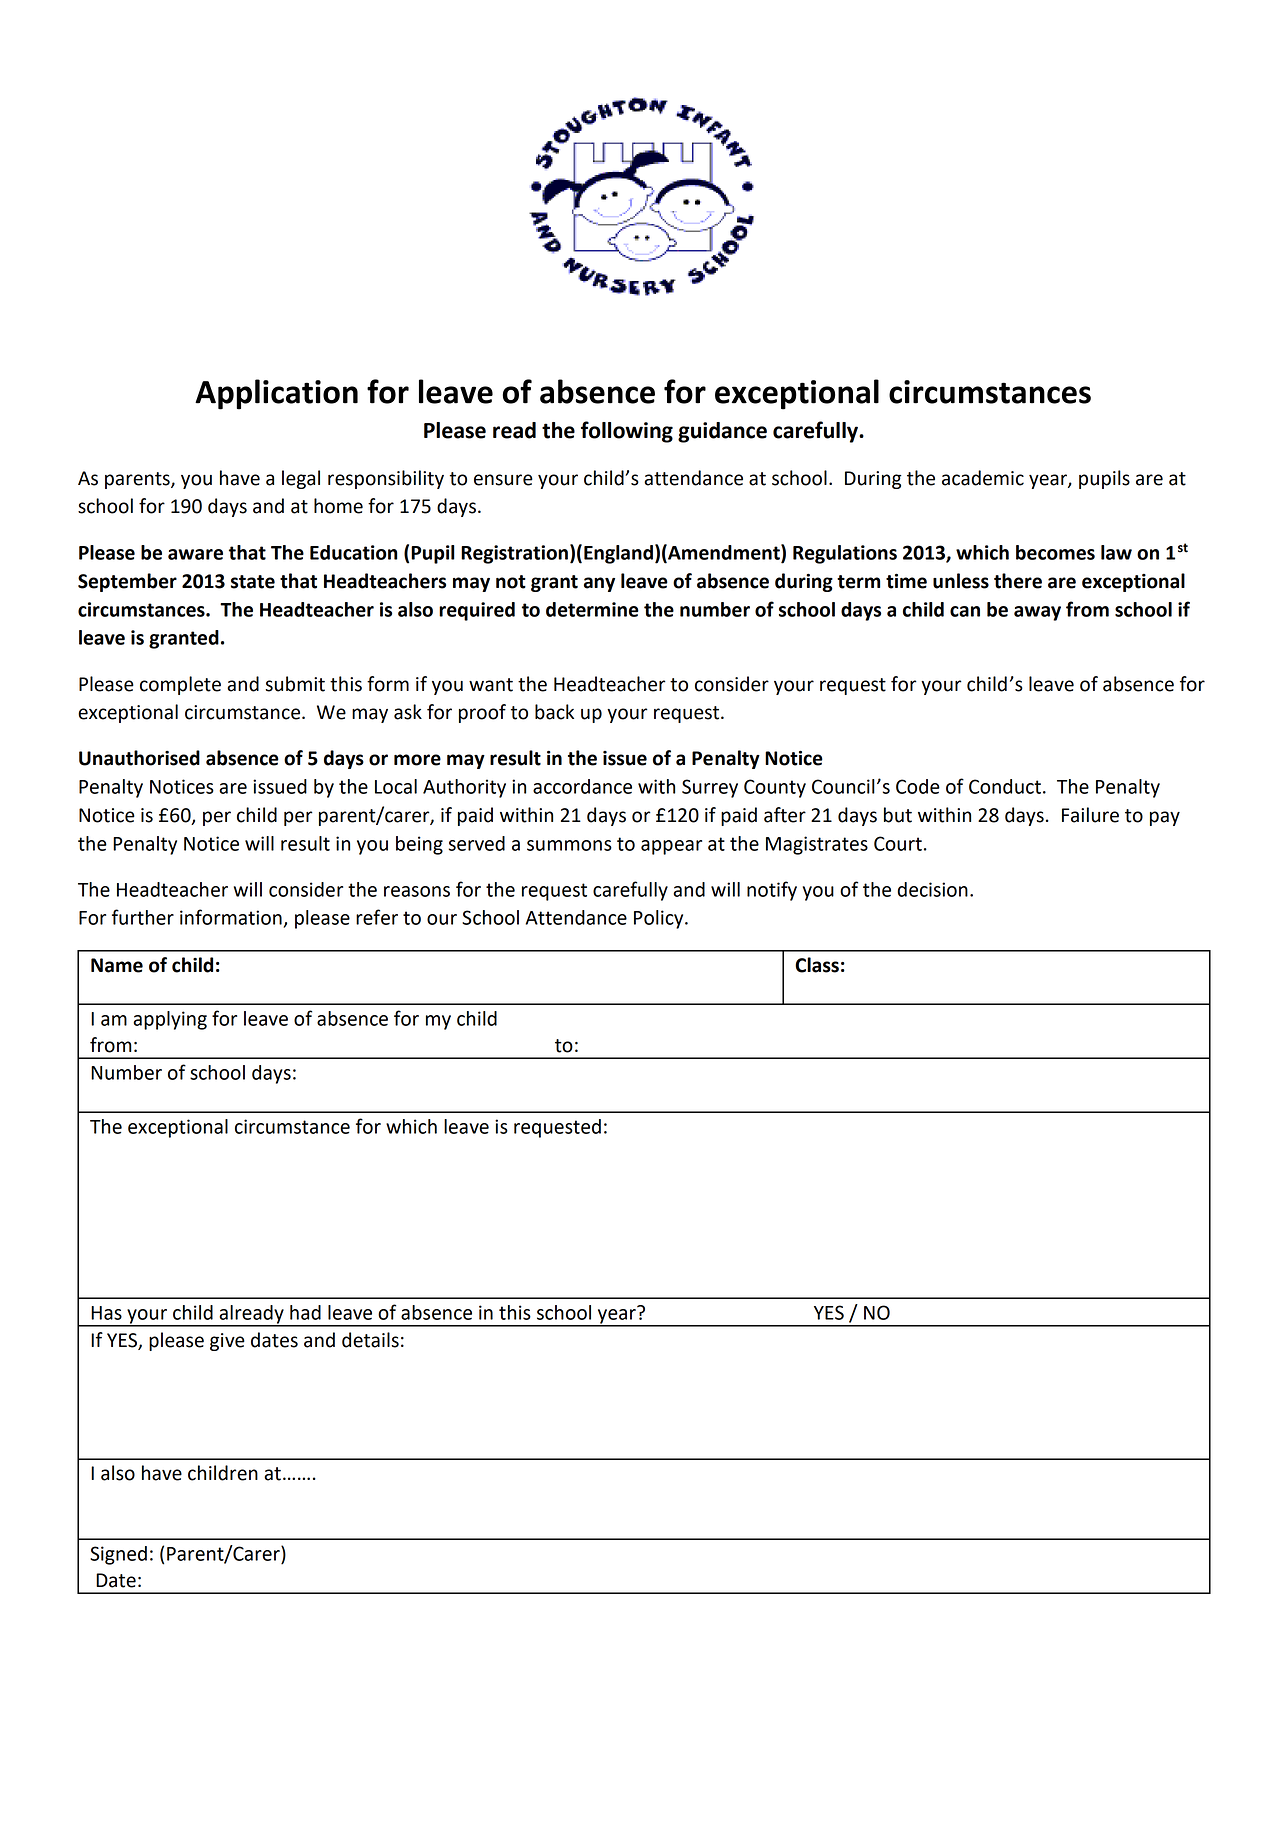 This screenshot has height=1822, width=1288. What do you see at coordinates (983, 478) in the screenshot?
I see `academic` at bounding box center [983, 478].
